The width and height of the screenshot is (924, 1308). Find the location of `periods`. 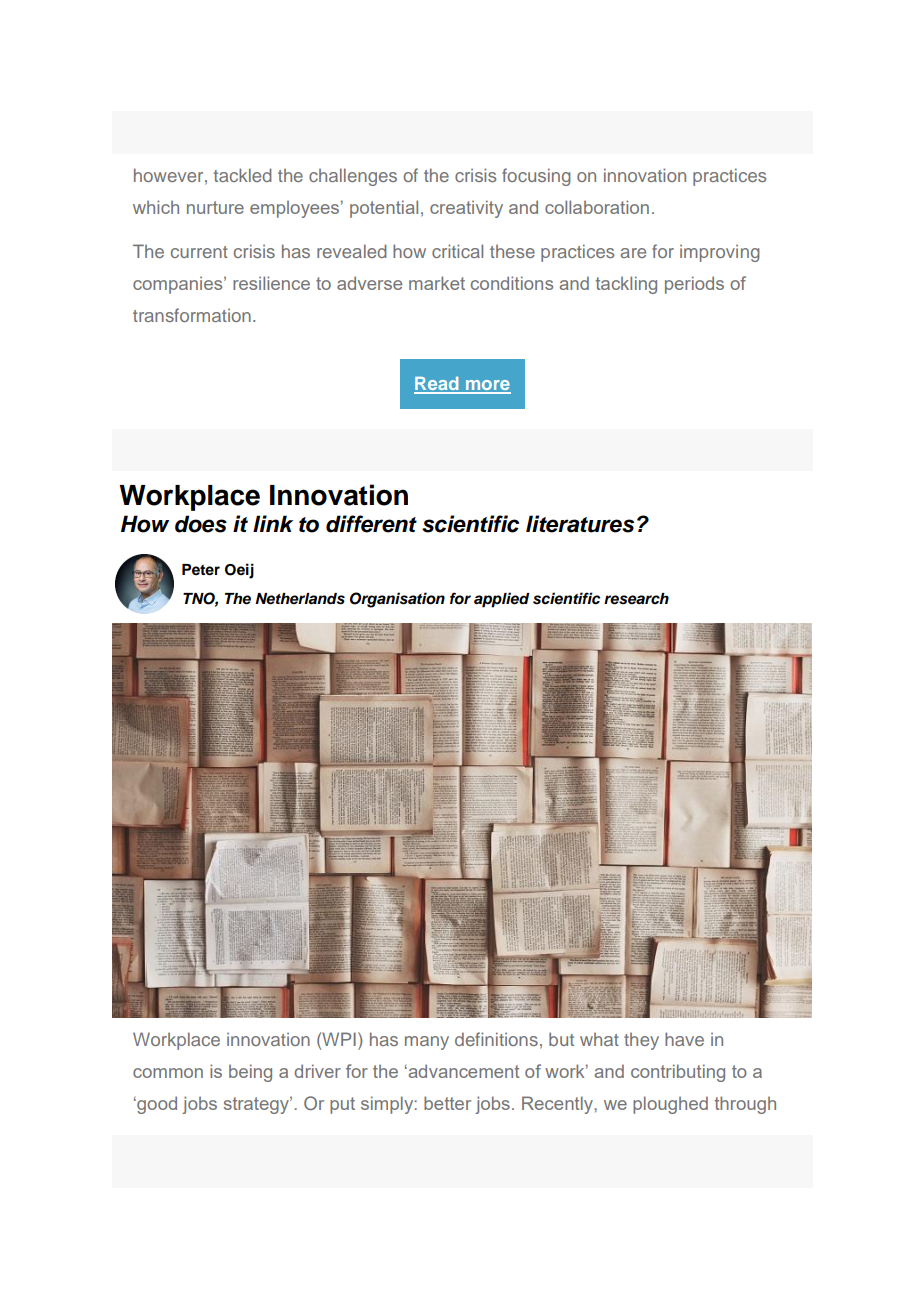

periods is located at coordinates (694, 285).
